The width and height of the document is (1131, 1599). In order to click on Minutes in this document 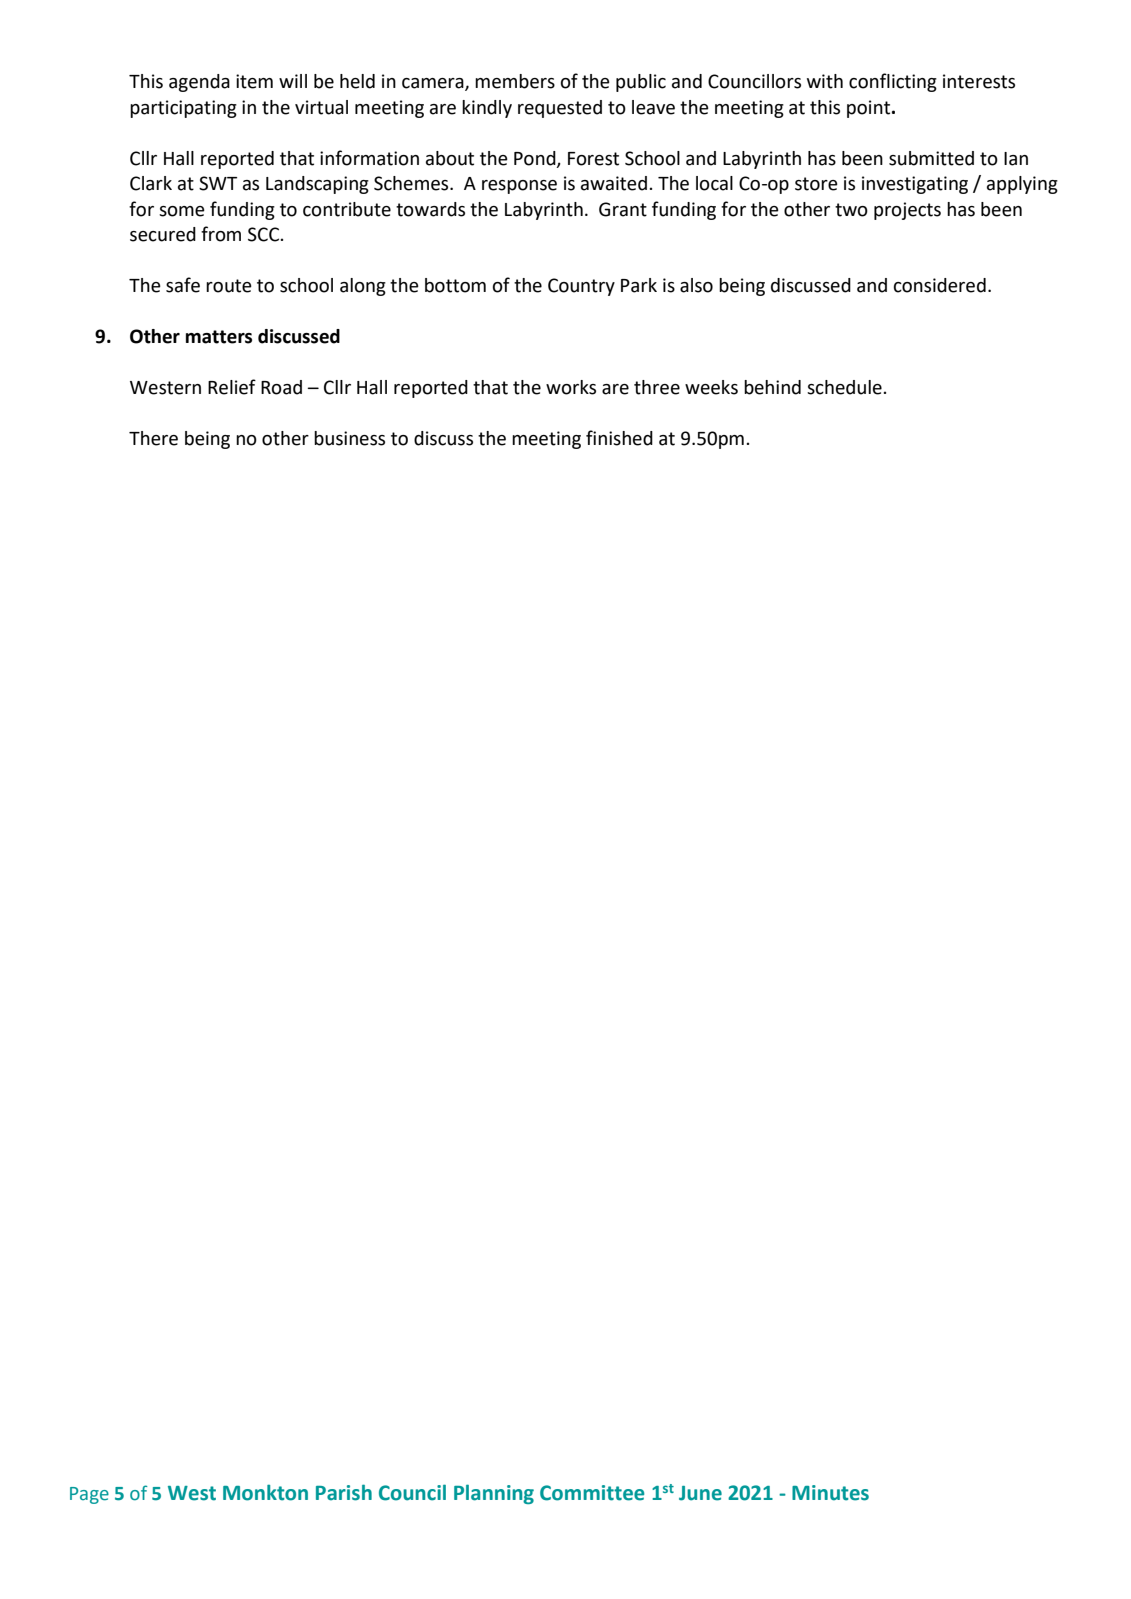, I will do `click(830, 1493)`.
